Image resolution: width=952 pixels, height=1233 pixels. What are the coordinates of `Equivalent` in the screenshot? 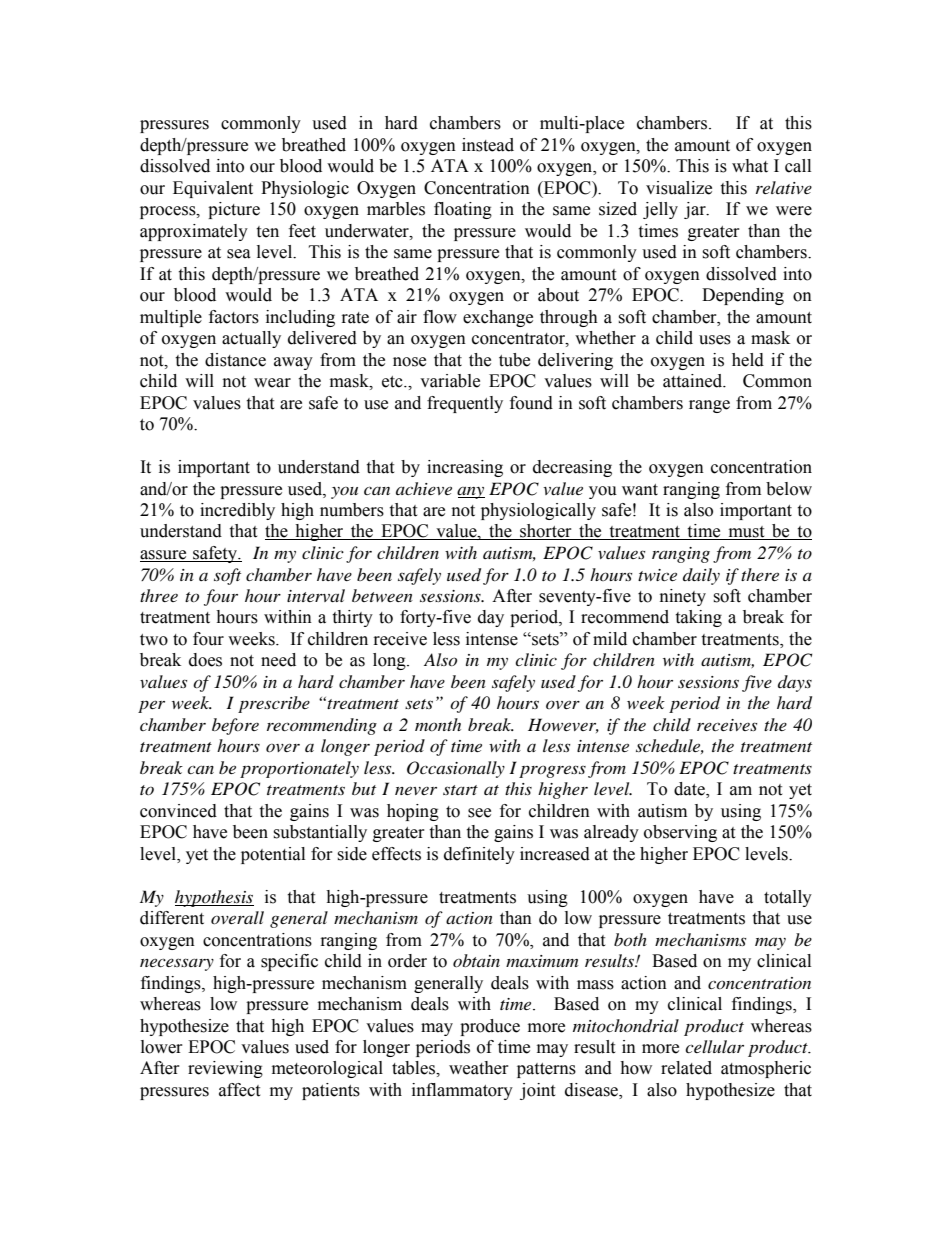 It's located at (213, 189).
